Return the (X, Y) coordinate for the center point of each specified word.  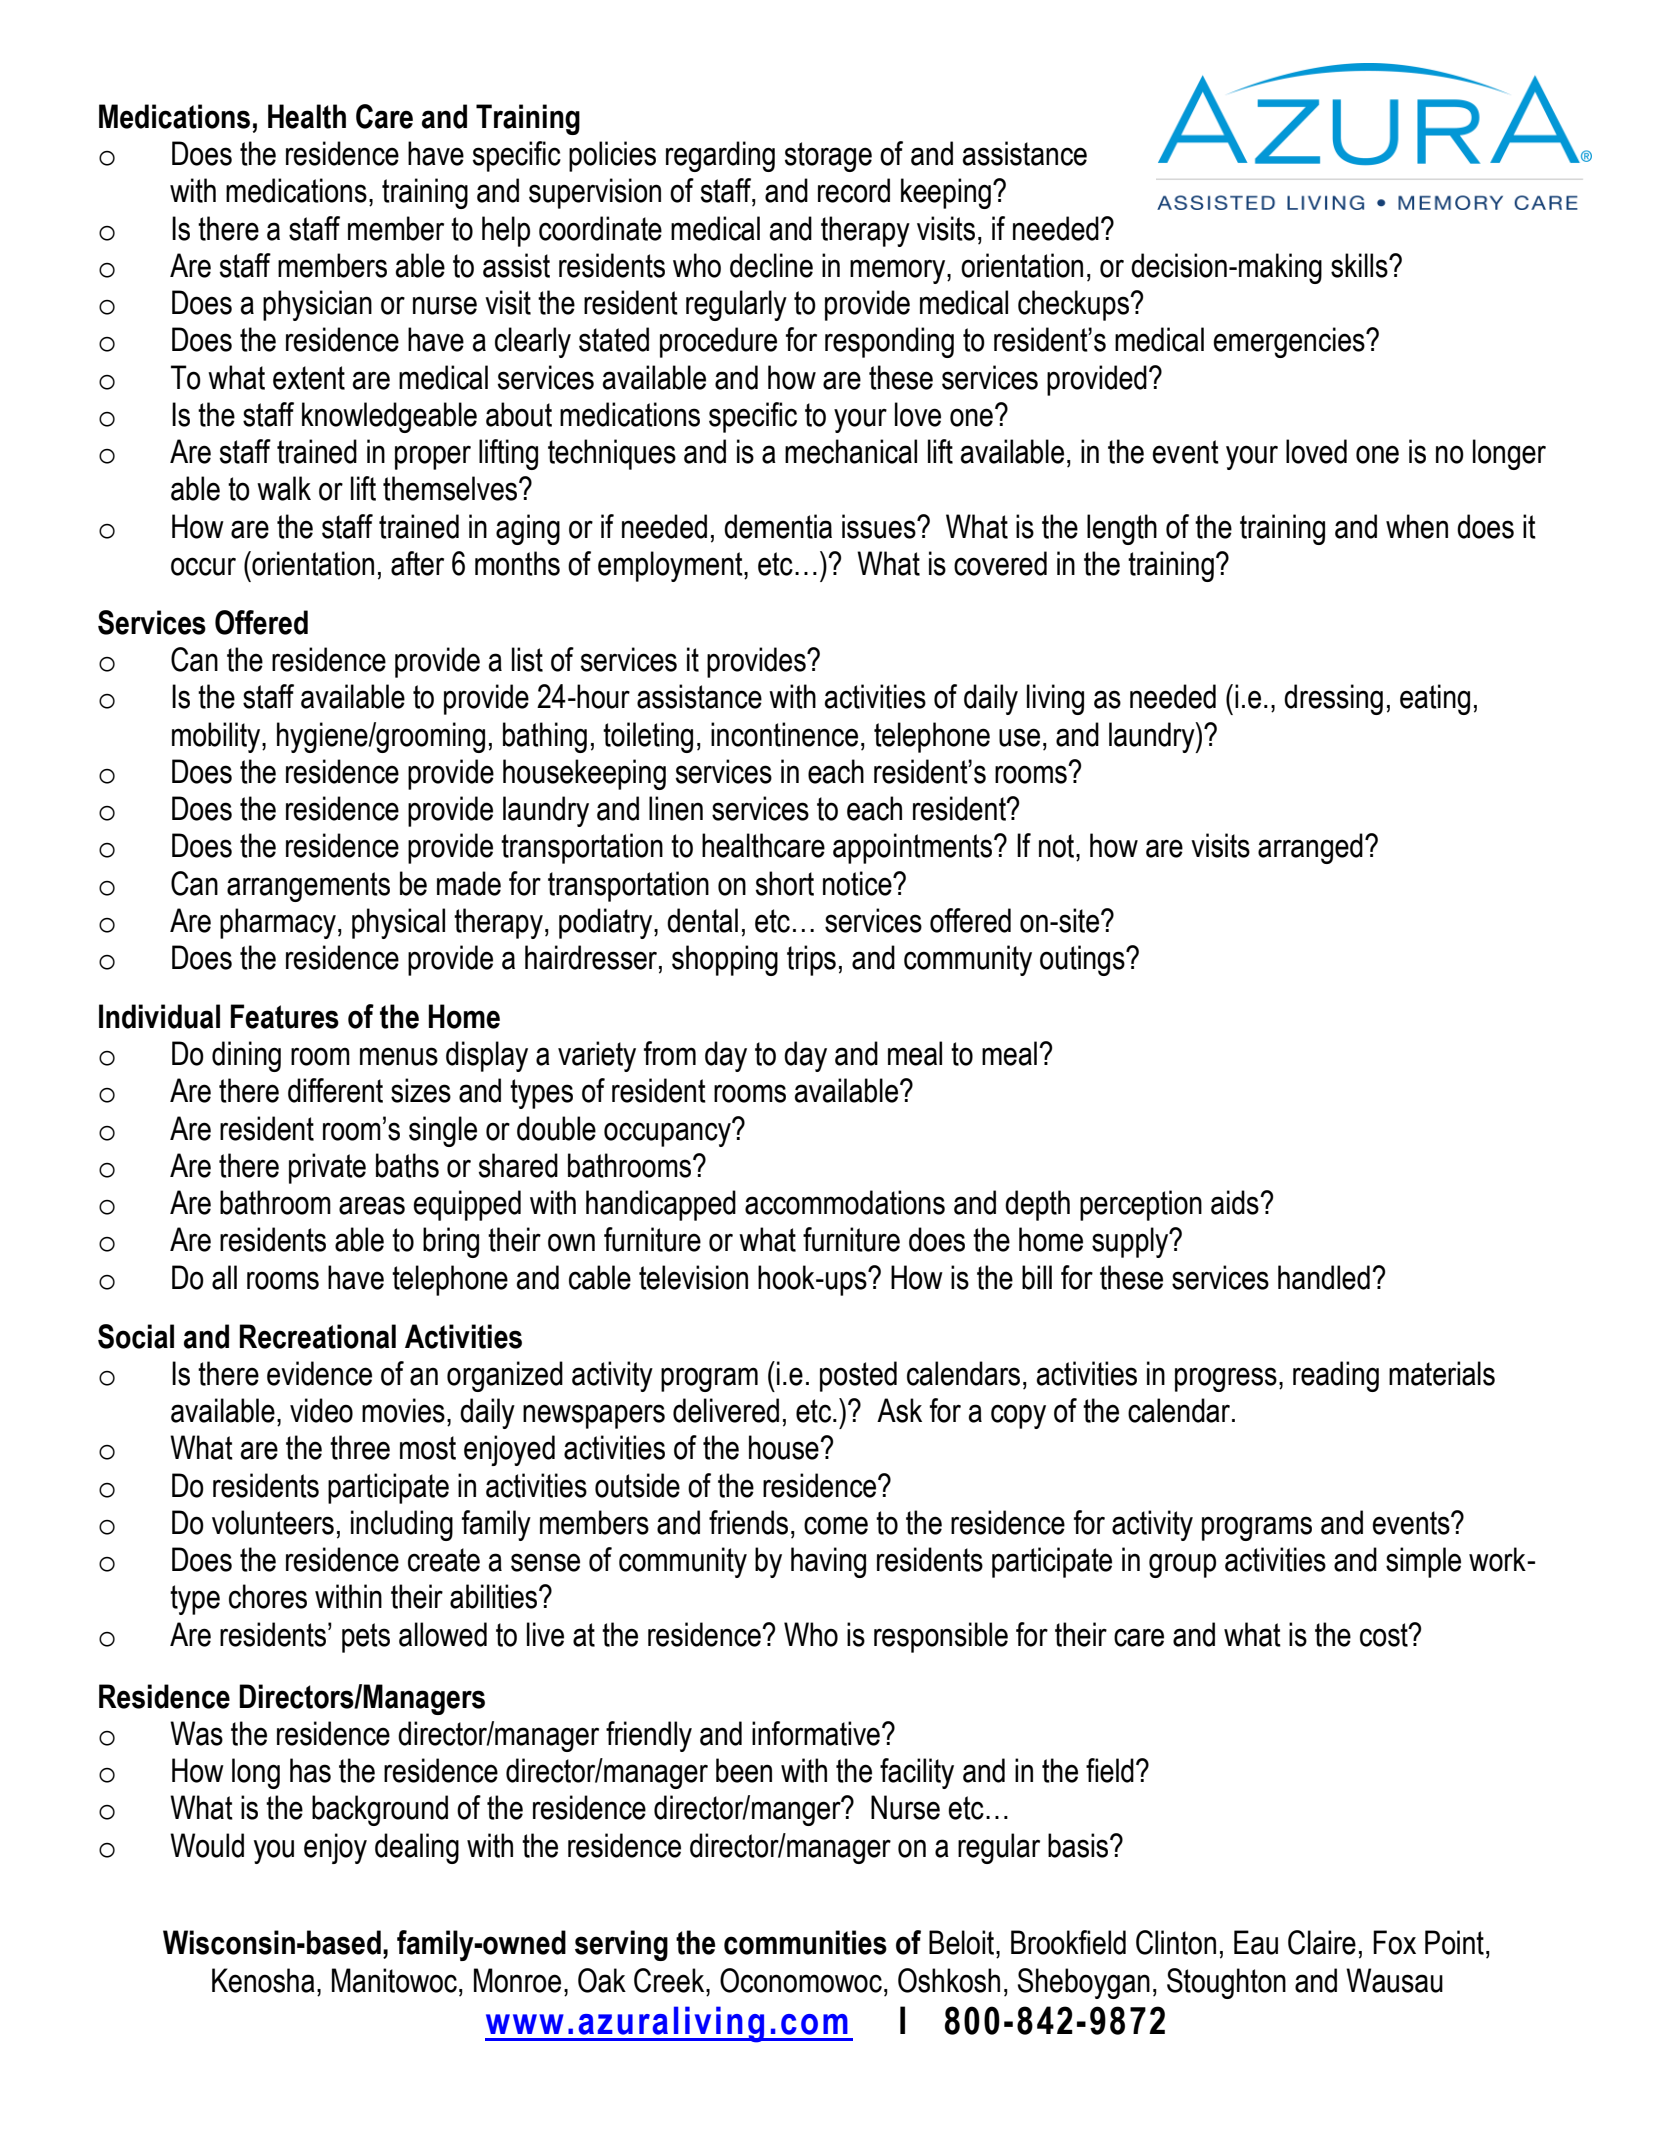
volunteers (273, 1522)
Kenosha (263, 1980)
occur (203, 566)
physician (317, 305)
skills (1360, 265)
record (854, 190)
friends (748, 1522)
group (1182, 1565)
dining (246, 1056)
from (670, 1053)
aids (1236, 1202)
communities (805, 1942)
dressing (1333, 699)
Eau (1256, 1942)
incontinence (784, 734)
